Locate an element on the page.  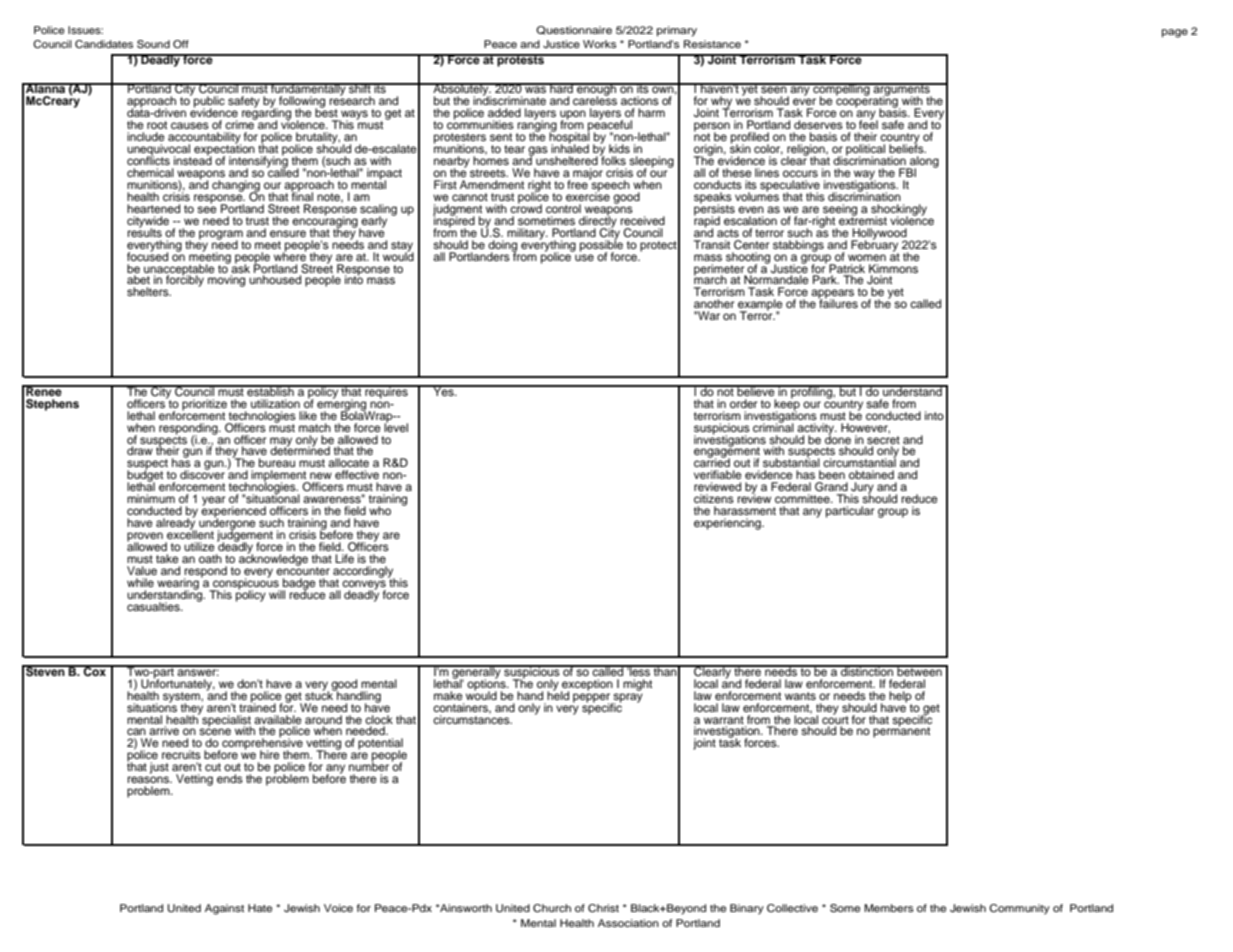
women is located at coordinates (867, 257).
